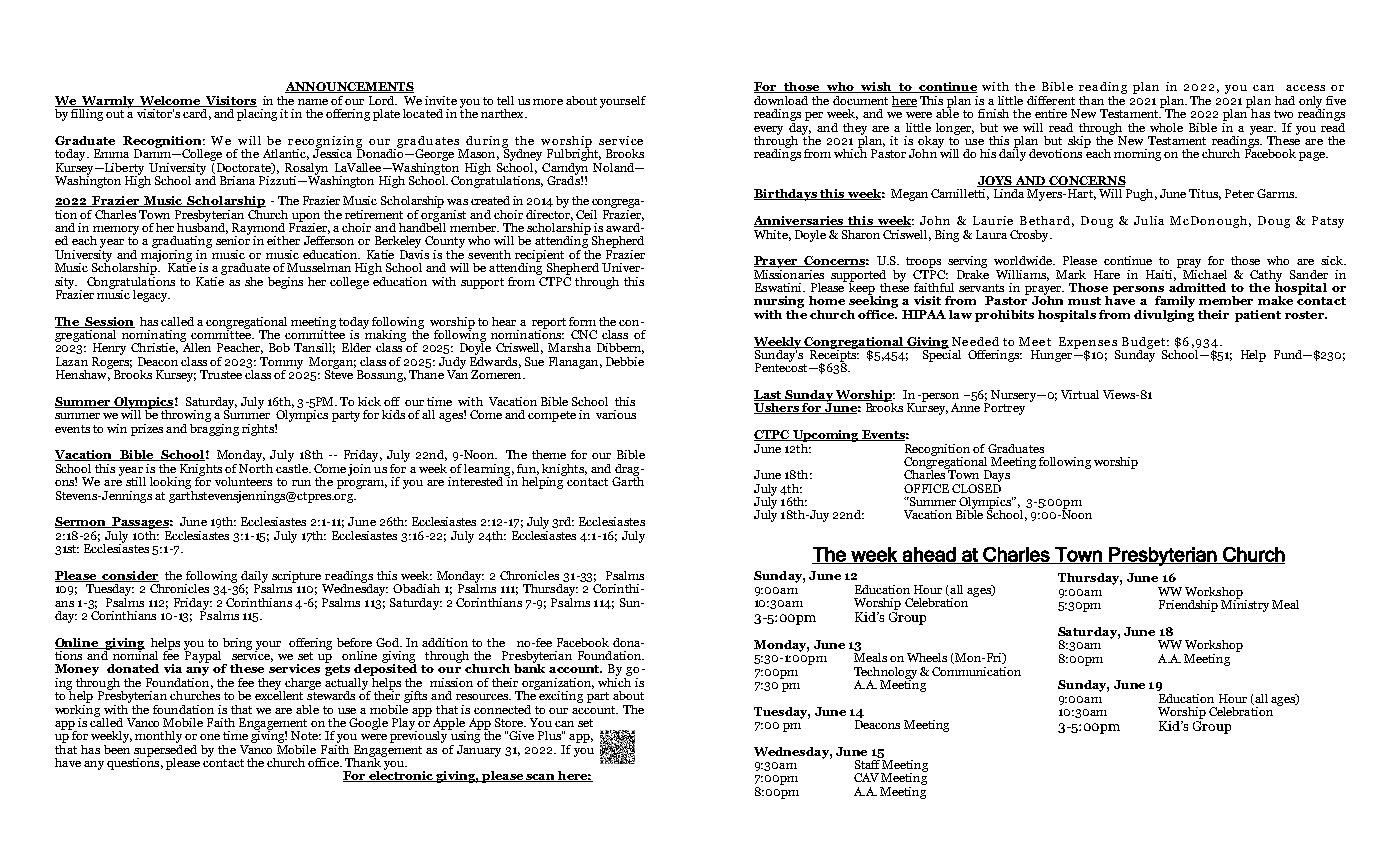 This screenshot has height=850, width=1400. I want to click on superseded, so click(165, 750).
